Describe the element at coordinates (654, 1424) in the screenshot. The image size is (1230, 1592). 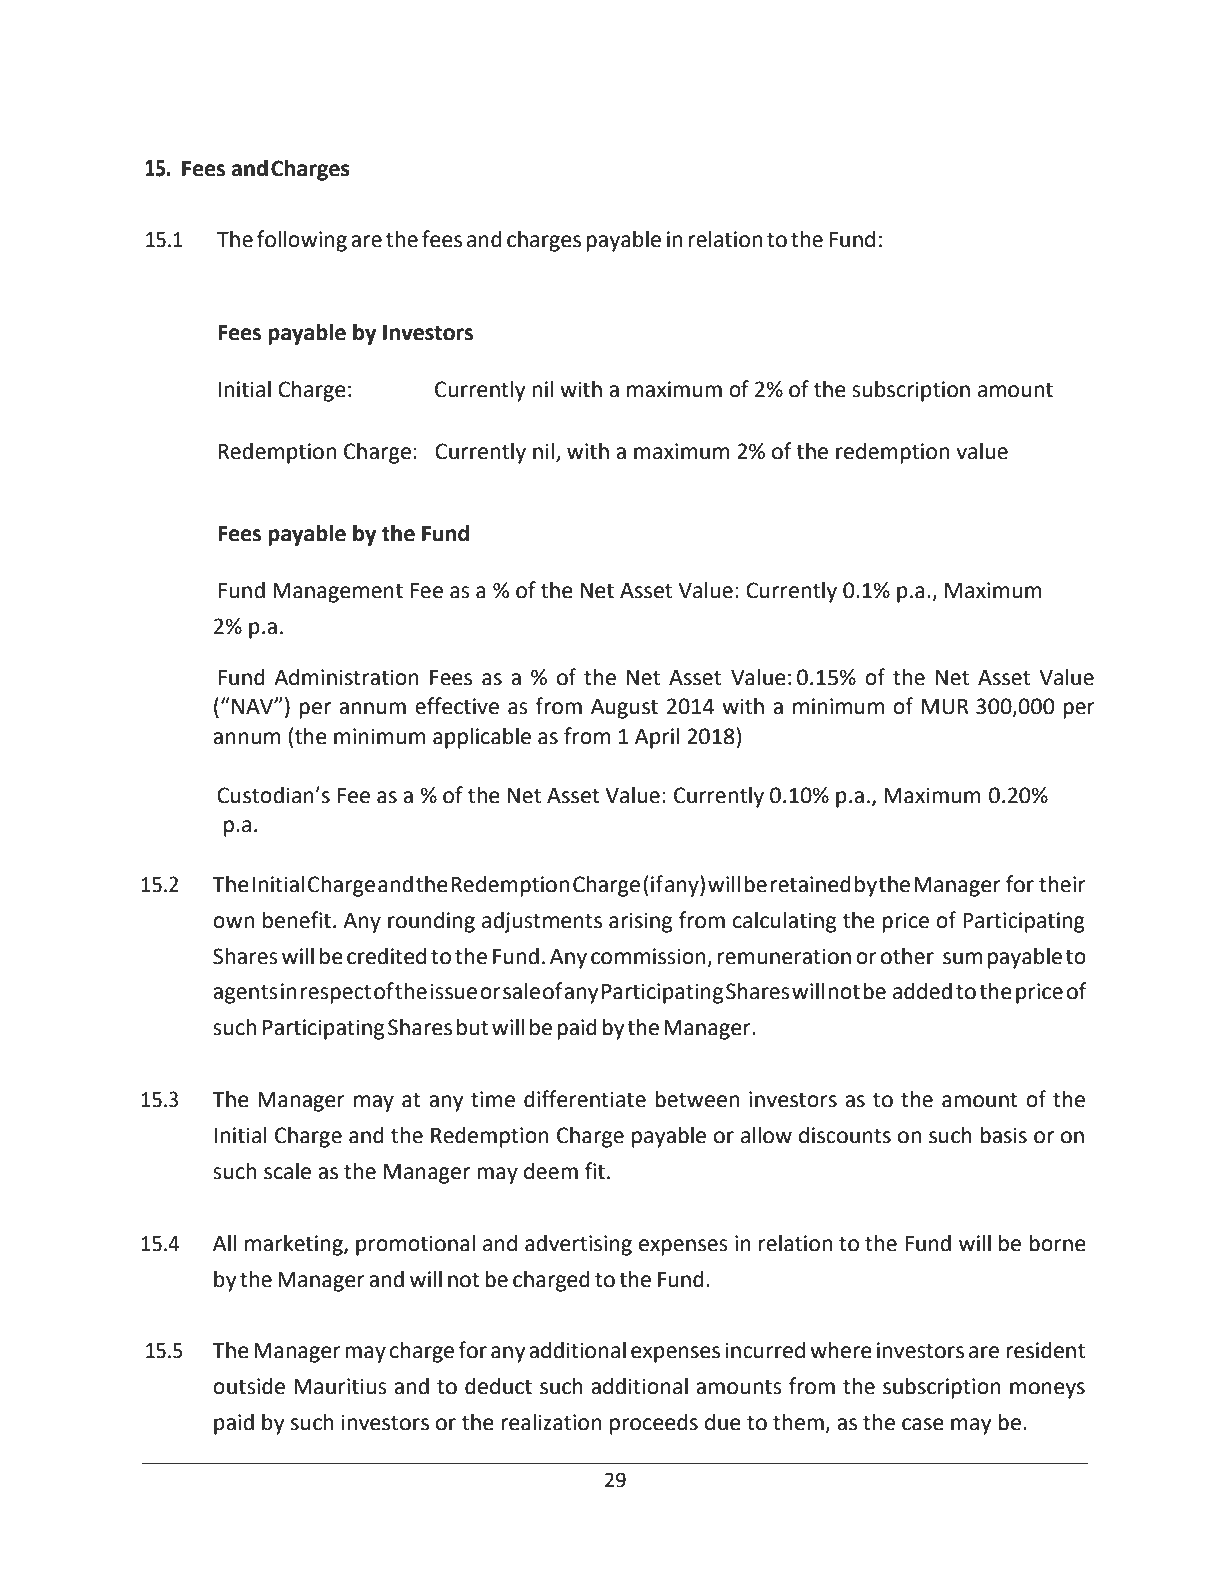
I see `proceeds` at that location.
